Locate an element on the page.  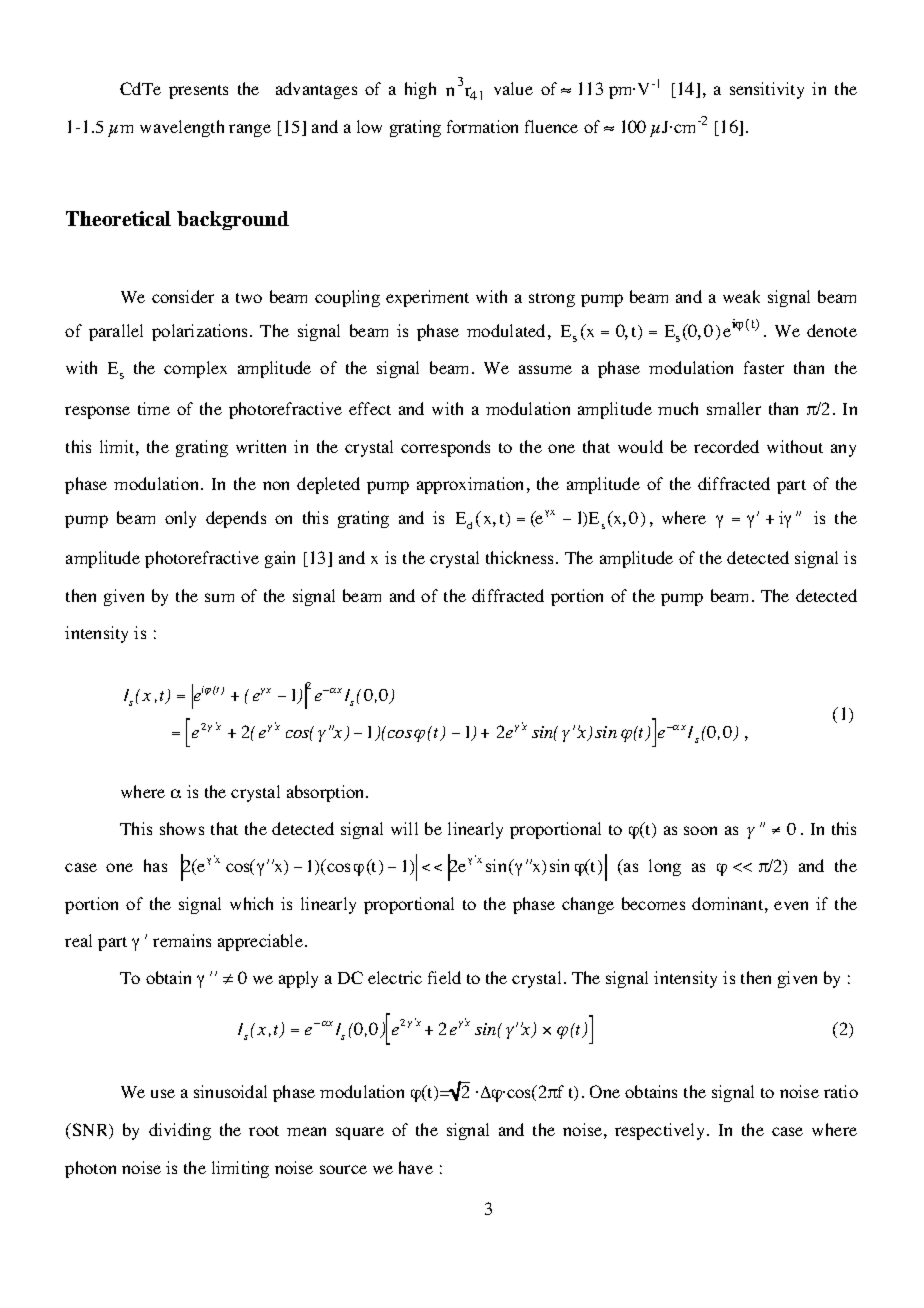
shows is located at coordinates (182, 828).
